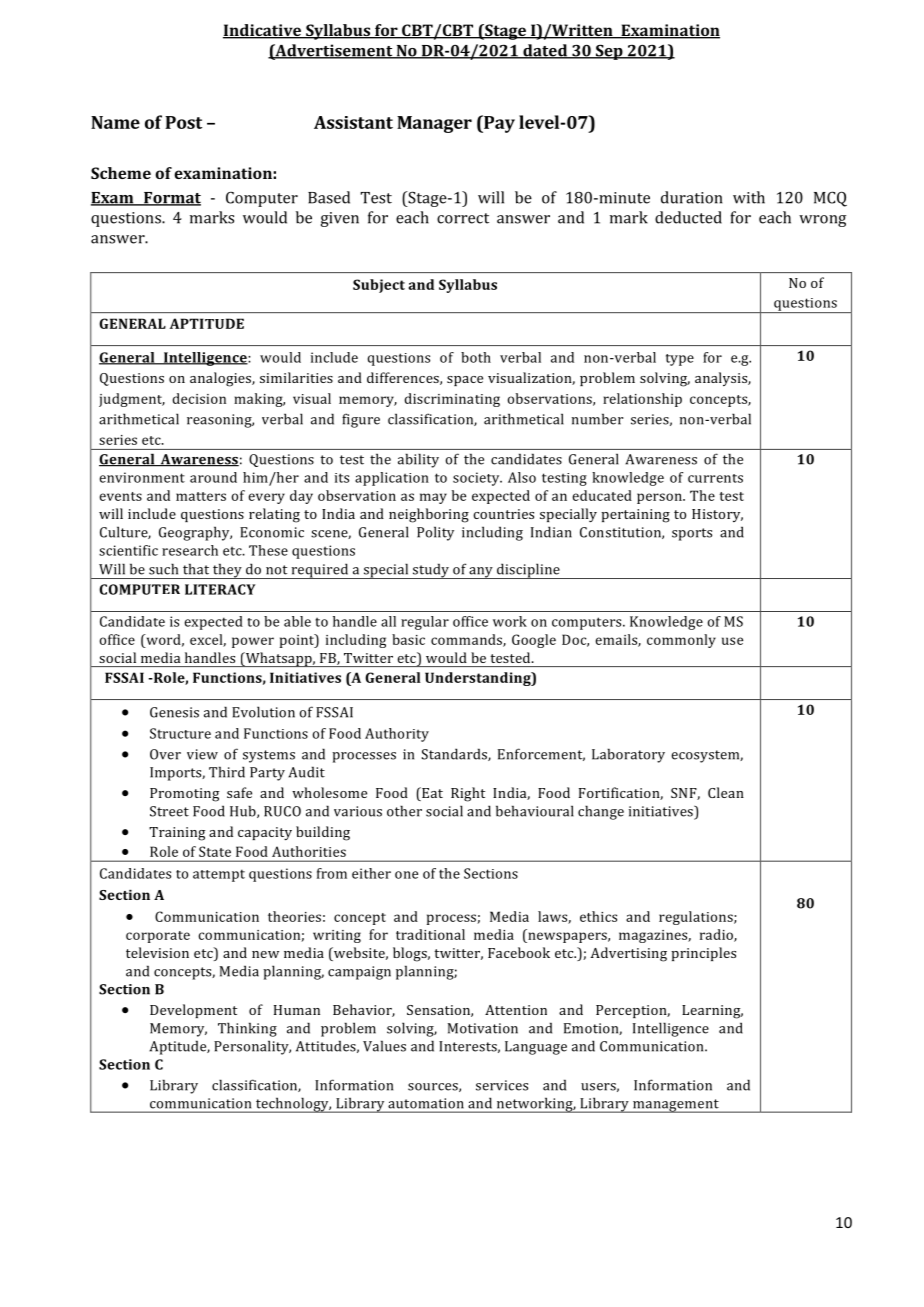  I want to click on dated, so click(545, 51).
